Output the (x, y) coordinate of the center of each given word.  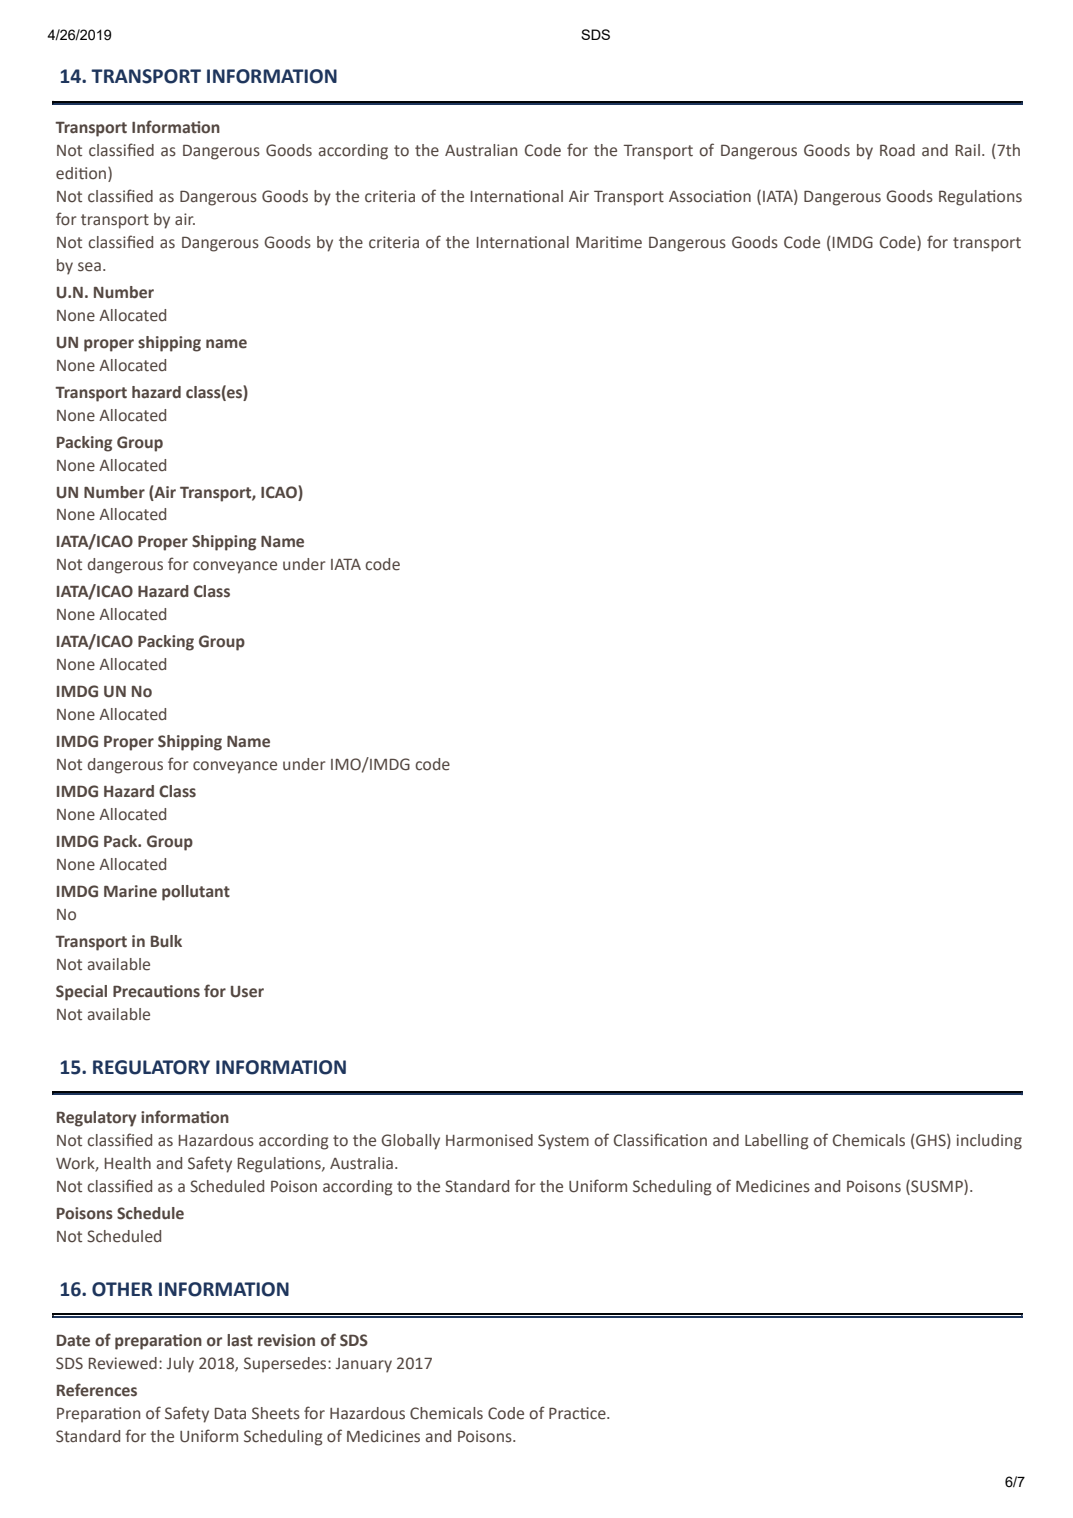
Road (897, 150)
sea (89, 267)
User (247, 992)
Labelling (776, 1142)
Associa (696, 196)
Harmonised (489, 1140)
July (180, 1365)
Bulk (166, 941)
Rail (968, 150)
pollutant (196, 893)
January (364, 1365)
